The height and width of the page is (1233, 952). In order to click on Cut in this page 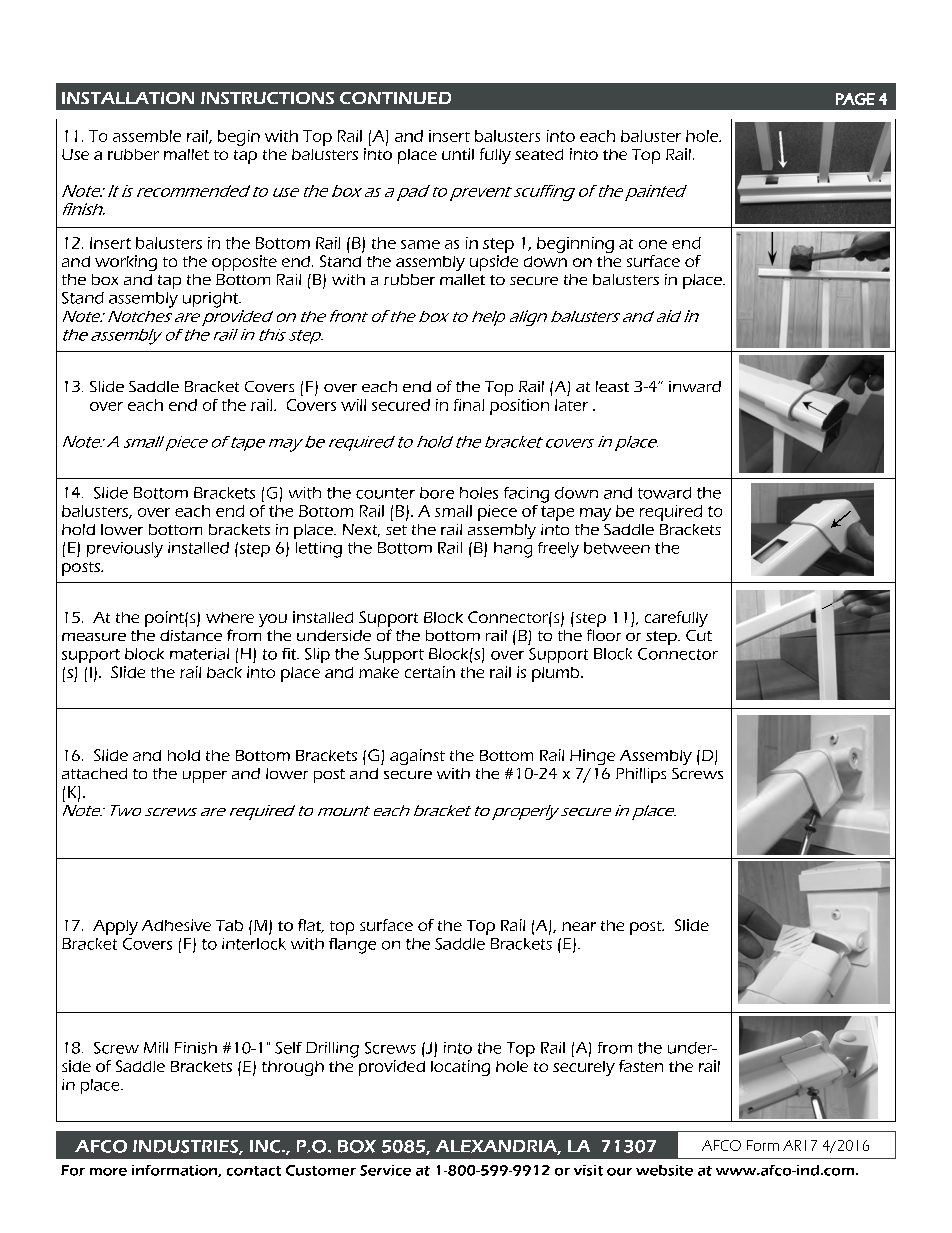, I will do `click(699, 635)`.
